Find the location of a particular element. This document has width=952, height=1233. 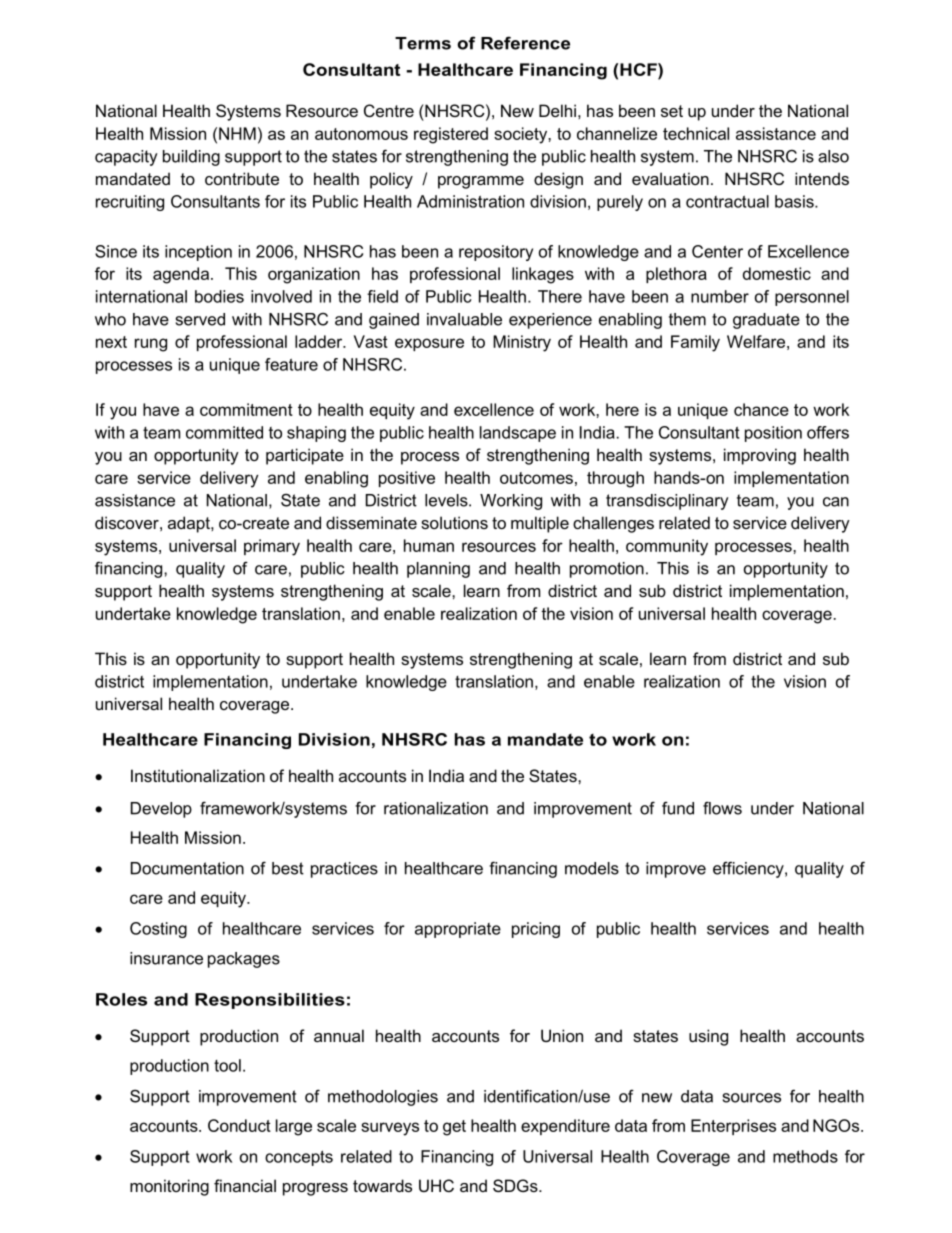

primary is located at coordinates (272, 547).
